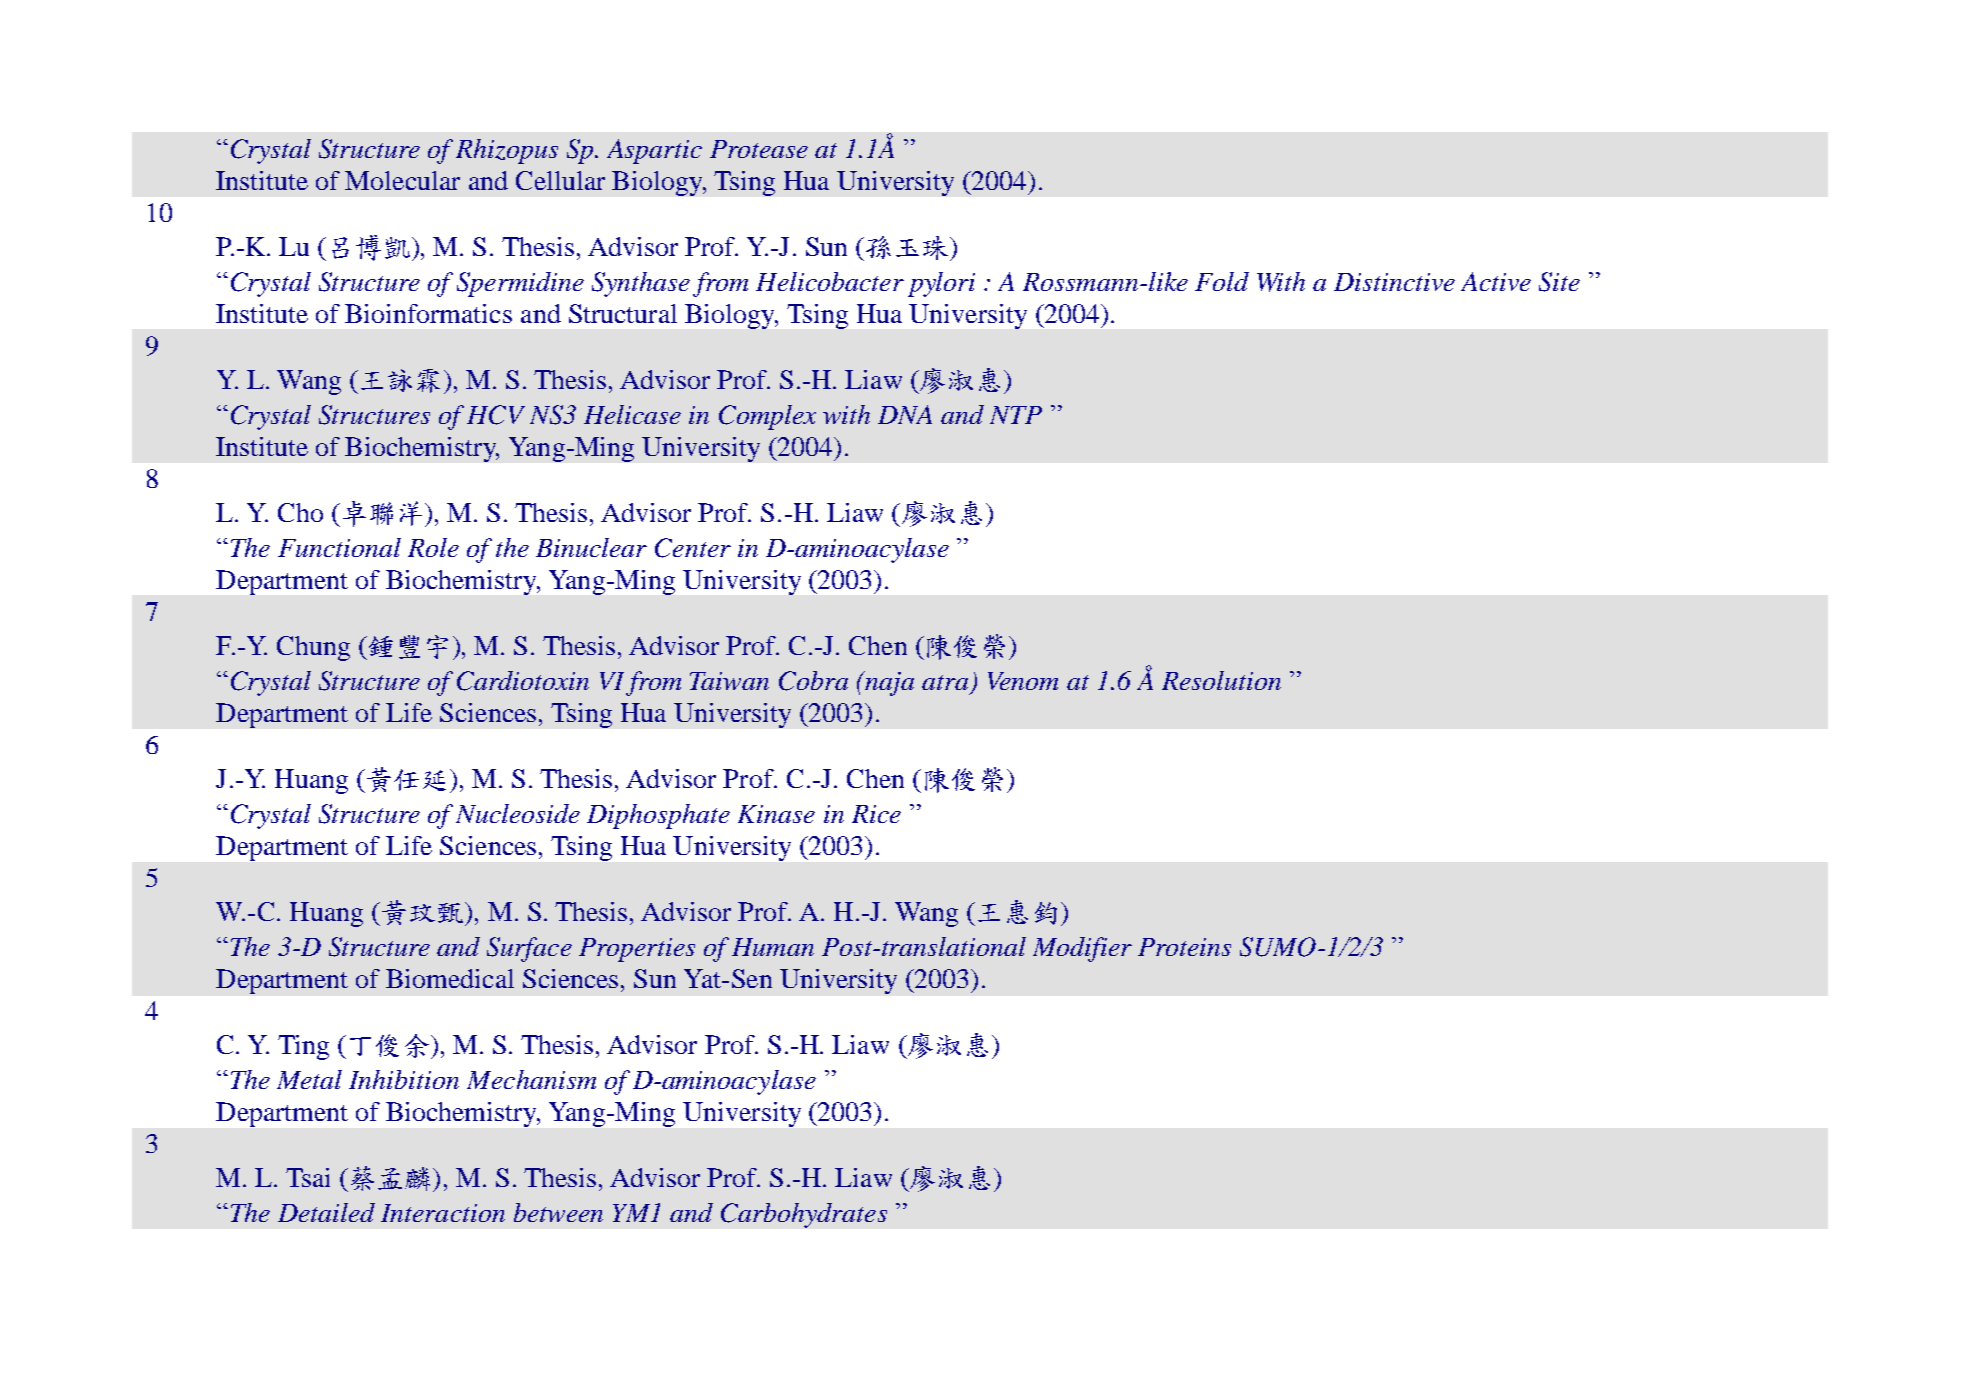 This screenshot has height=1390, width=1966. What do you see at coordinates (402, 180) in the screenshot?
I see `Molecular` at bounding box center [402, 180].
